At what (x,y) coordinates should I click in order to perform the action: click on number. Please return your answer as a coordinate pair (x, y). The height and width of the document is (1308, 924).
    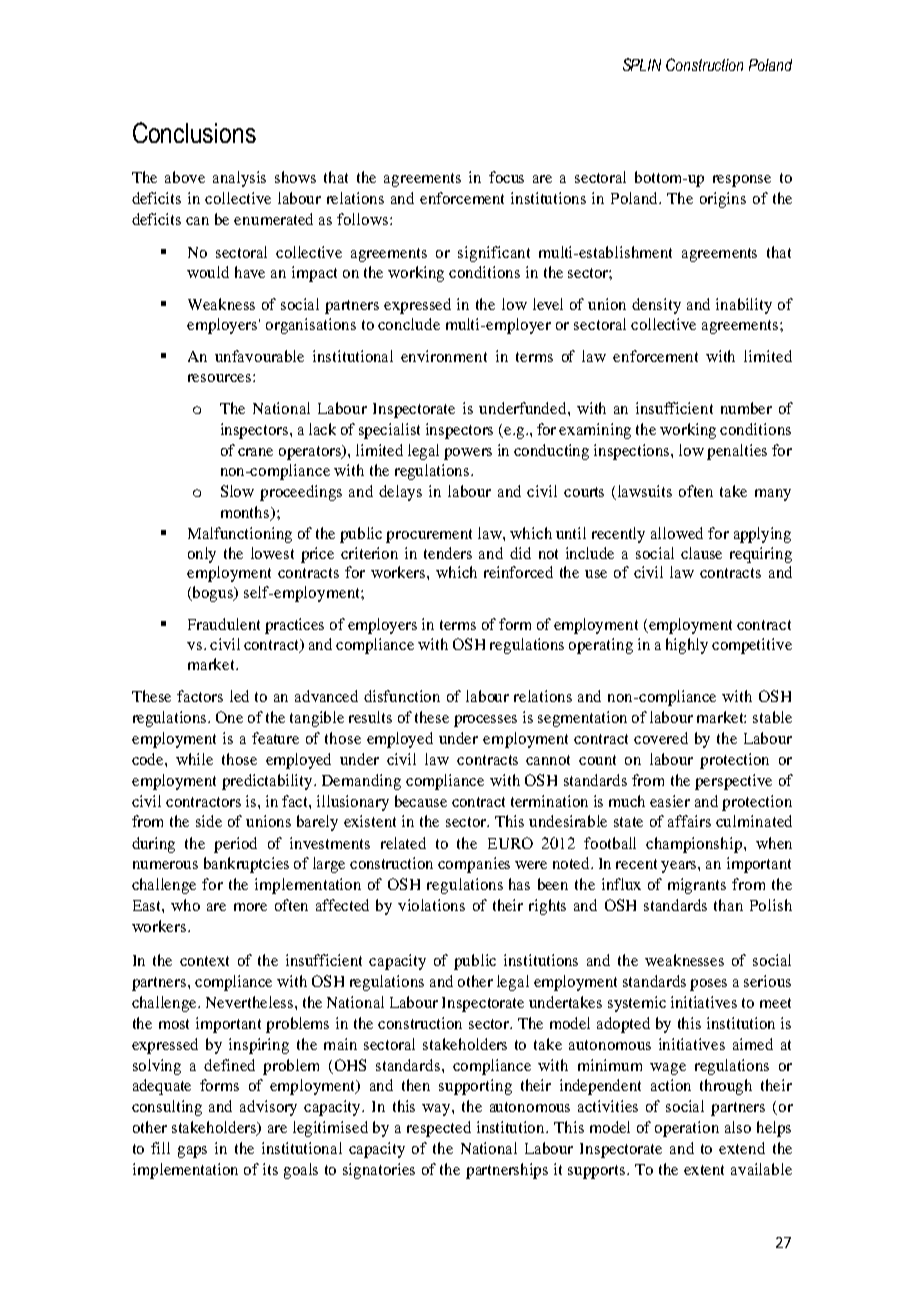
    Looking at the image, I should click on (746, 408).
